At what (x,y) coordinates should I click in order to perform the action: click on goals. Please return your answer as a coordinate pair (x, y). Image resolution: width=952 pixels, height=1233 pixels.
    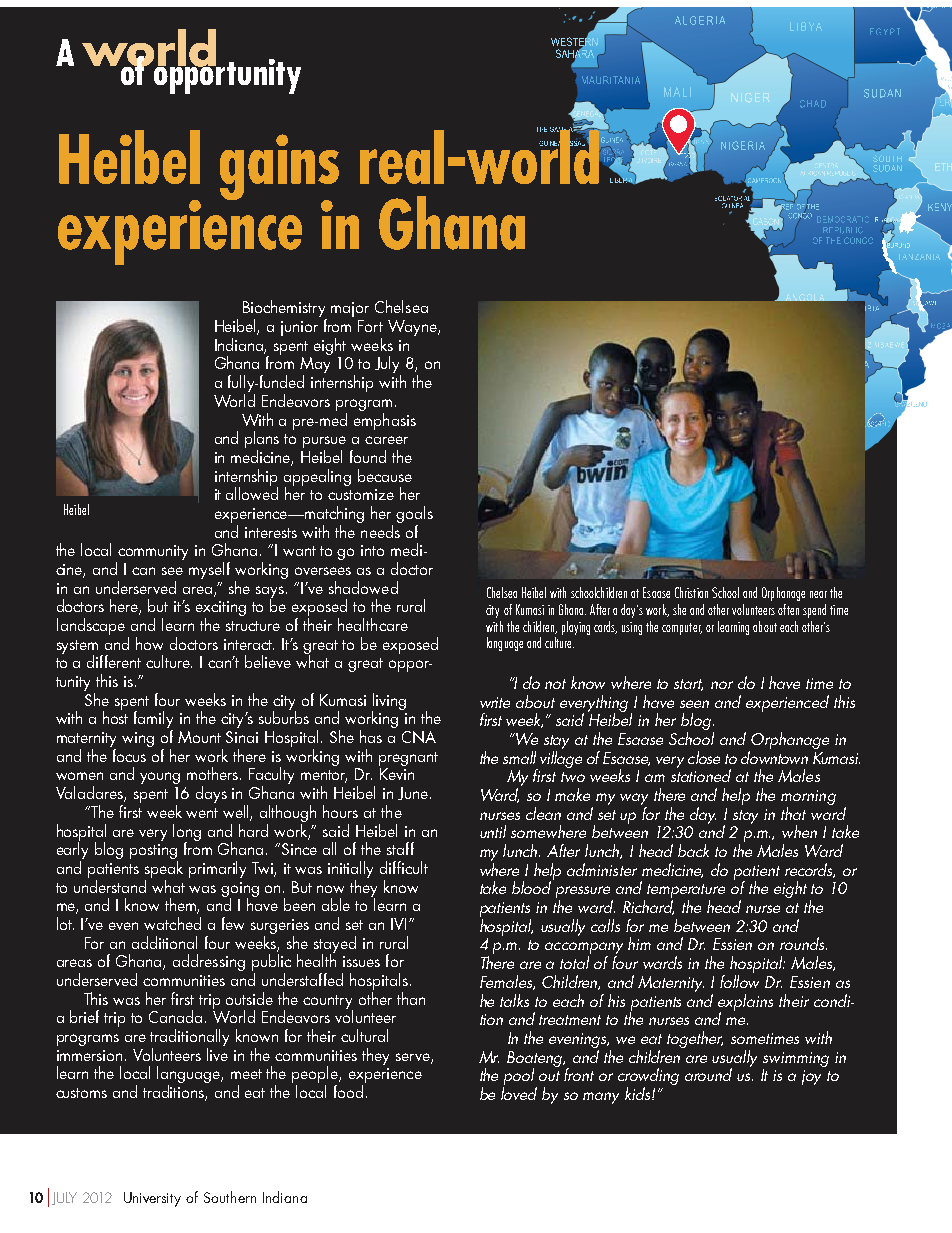
    Looking at the image, I should click on (414, 514).
